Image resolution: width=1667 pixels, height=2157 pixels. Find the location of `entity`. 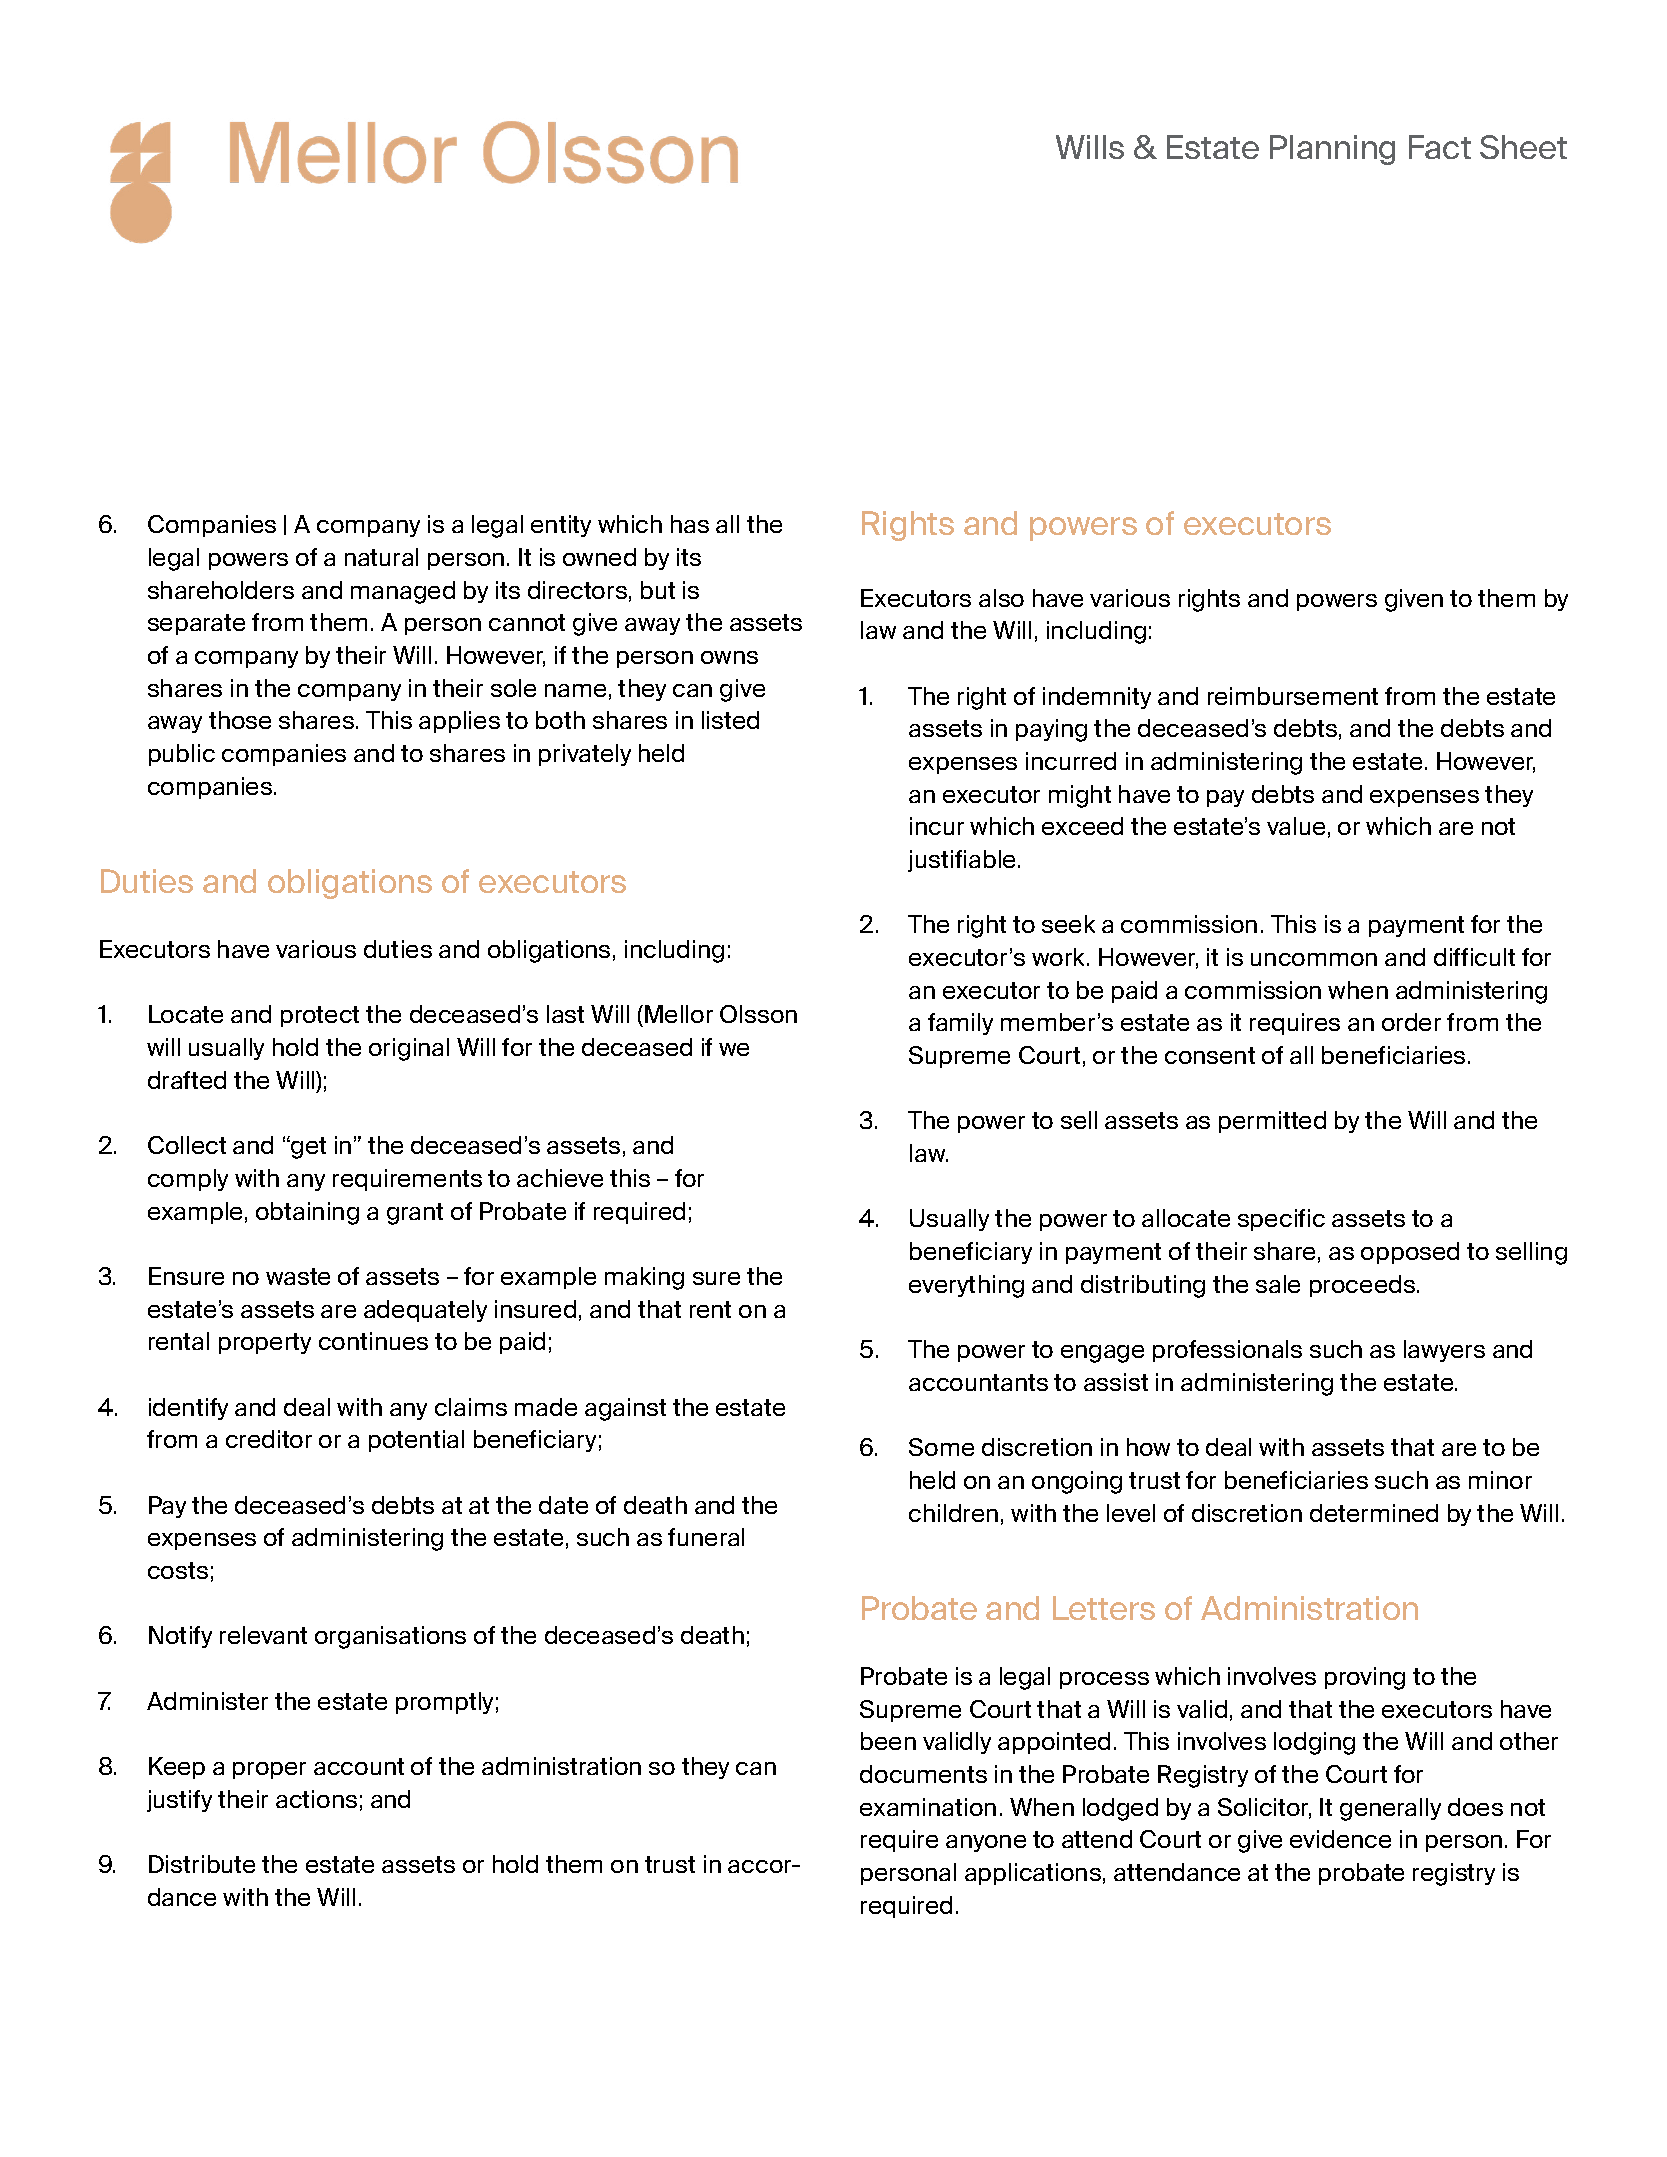

entity is located at coordinates (561, 526).
